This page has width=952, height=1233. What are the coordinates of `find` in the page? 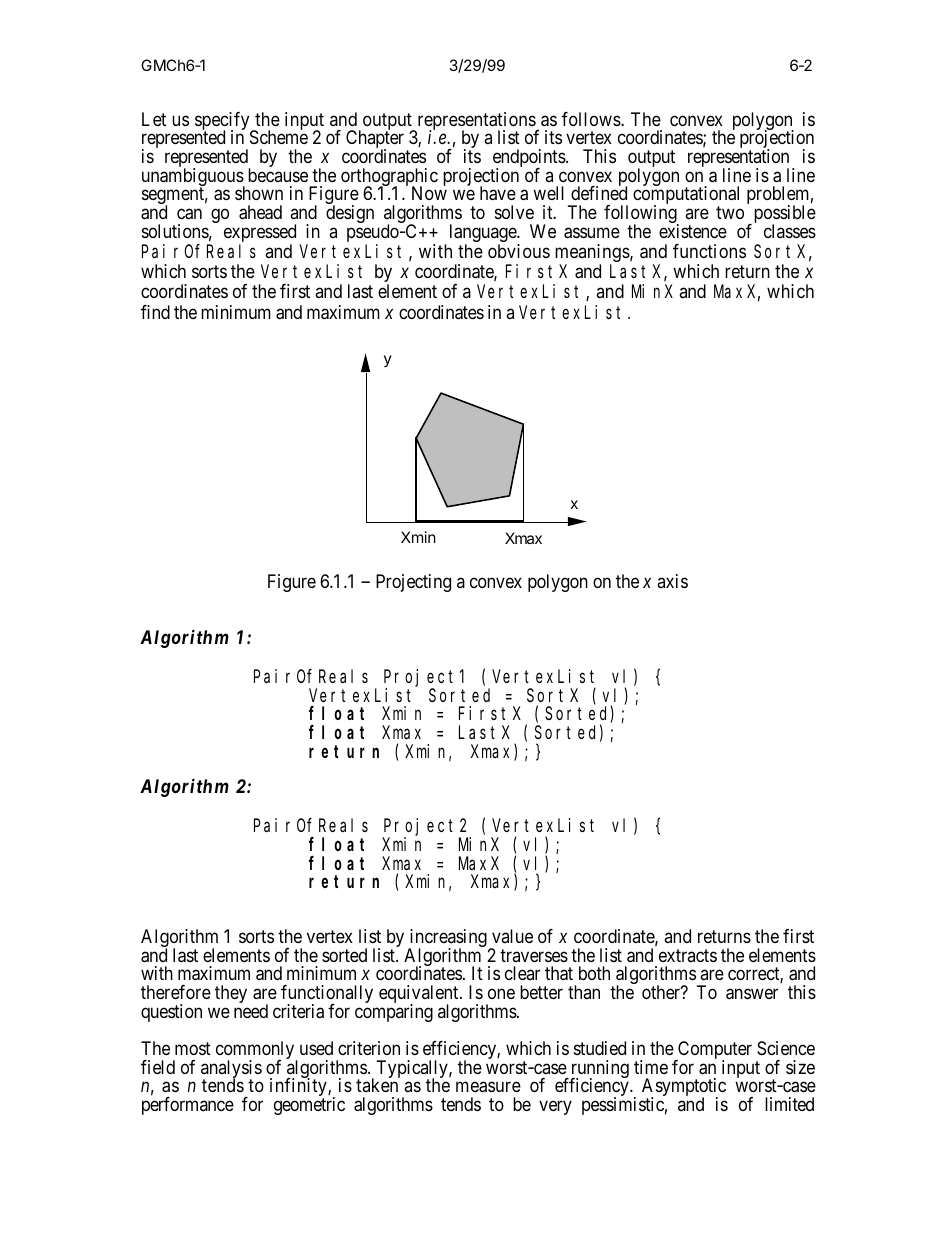 It's located at (155, 312).
